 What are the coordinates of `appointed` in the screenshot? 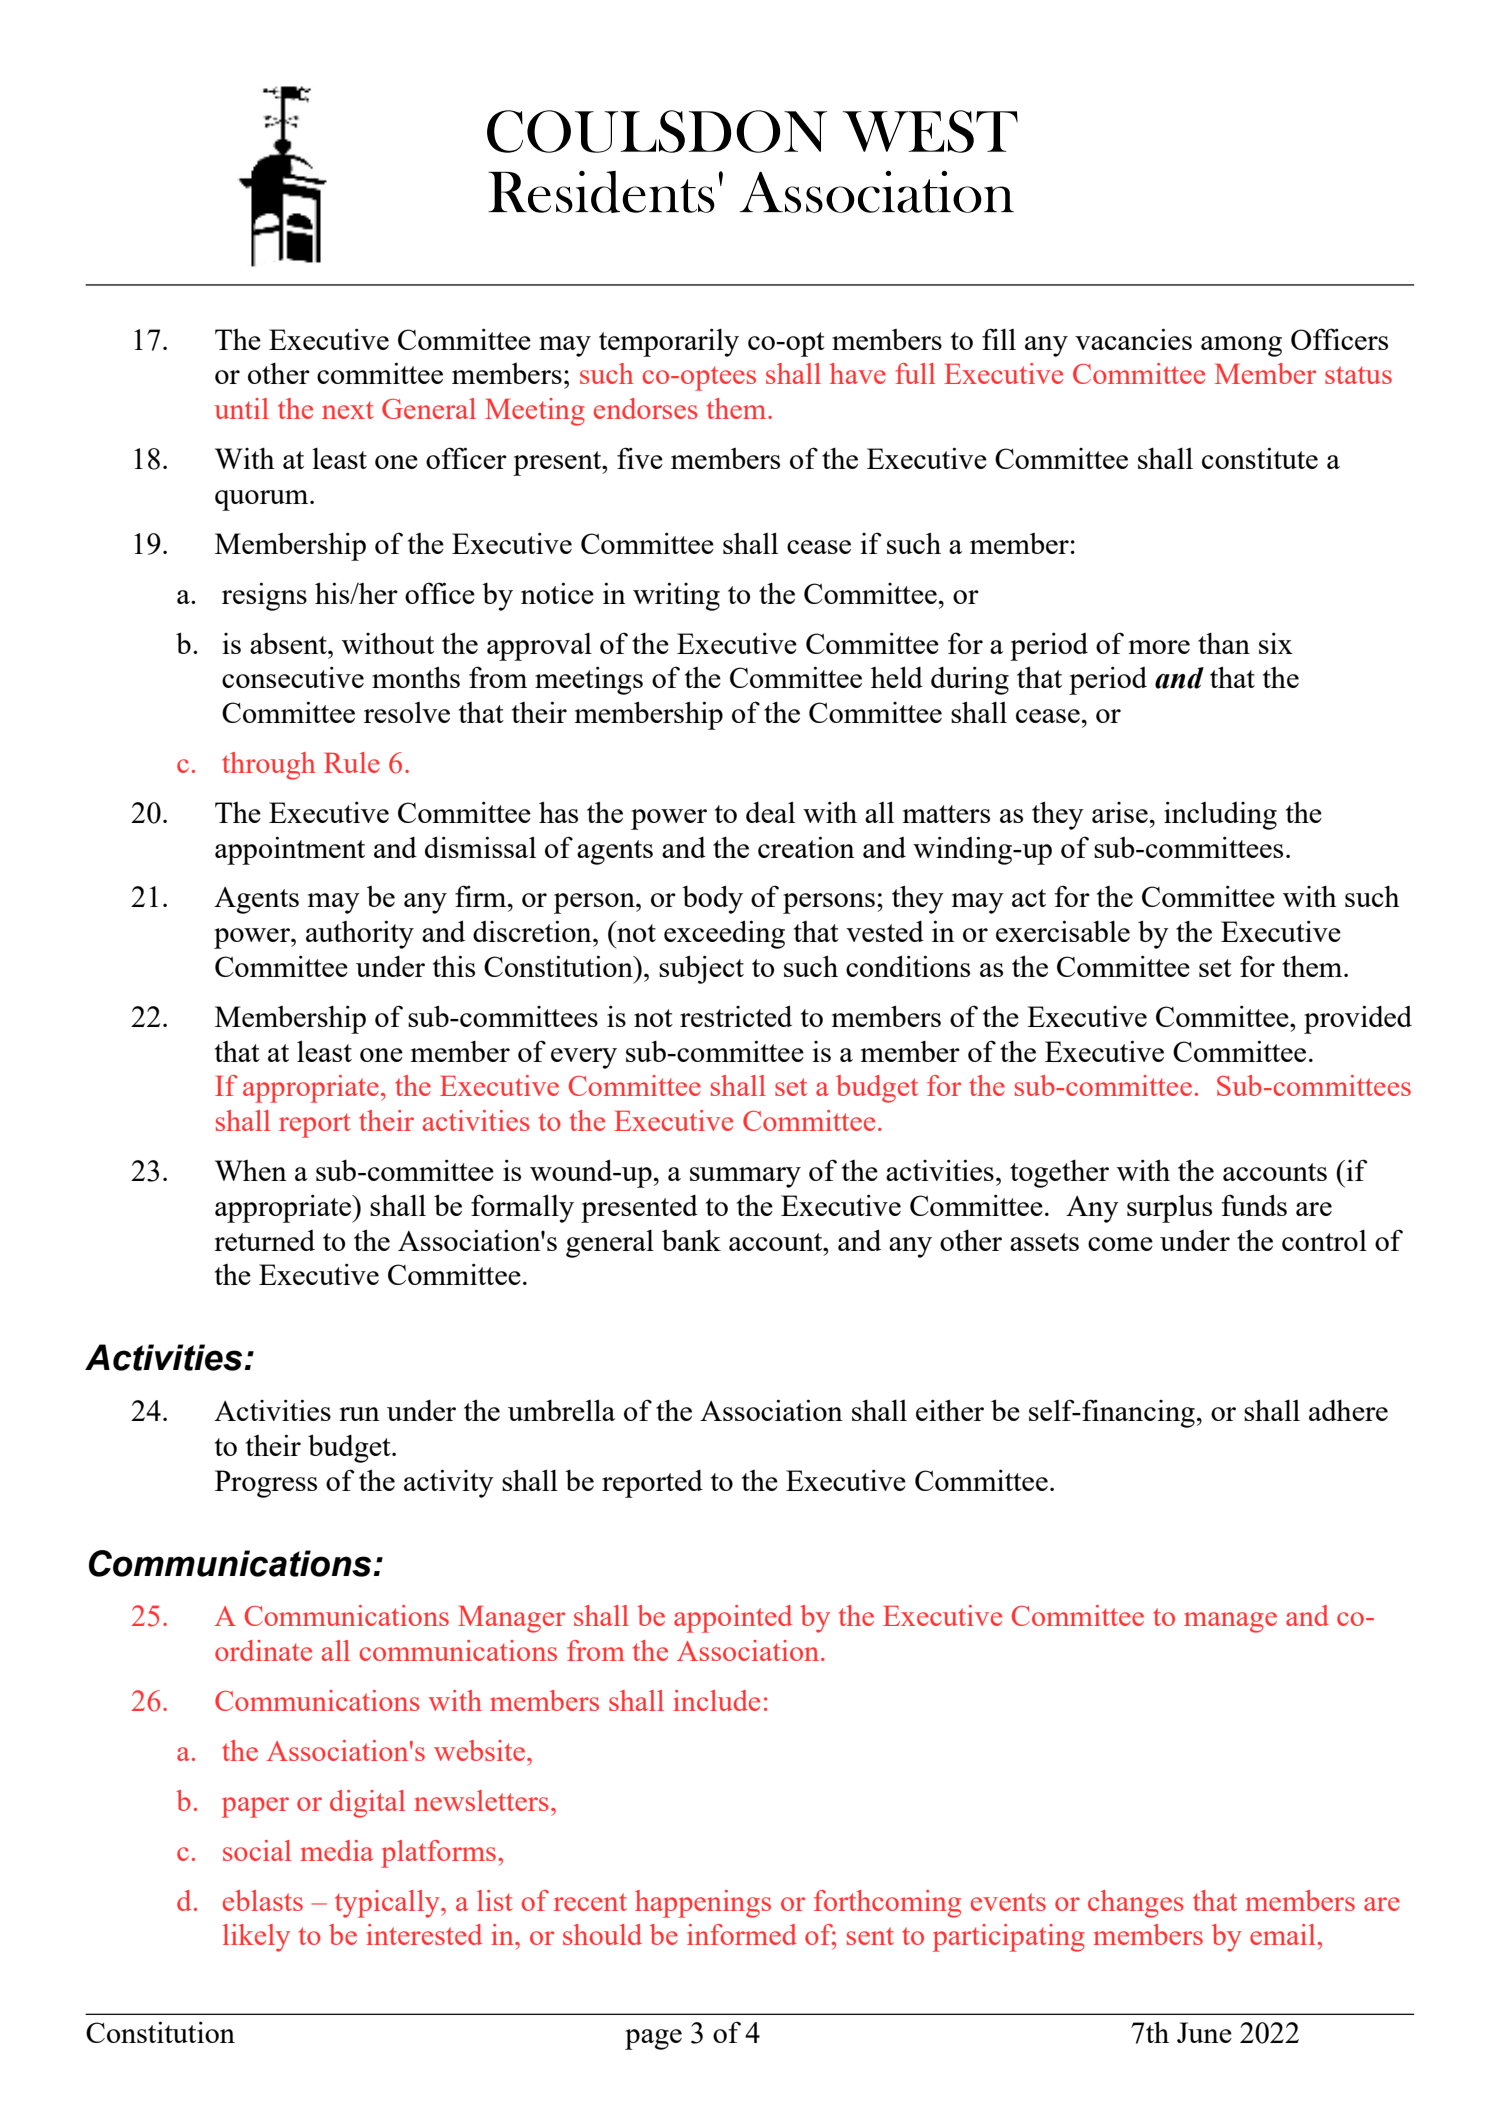 It's located at (733, 1619).
